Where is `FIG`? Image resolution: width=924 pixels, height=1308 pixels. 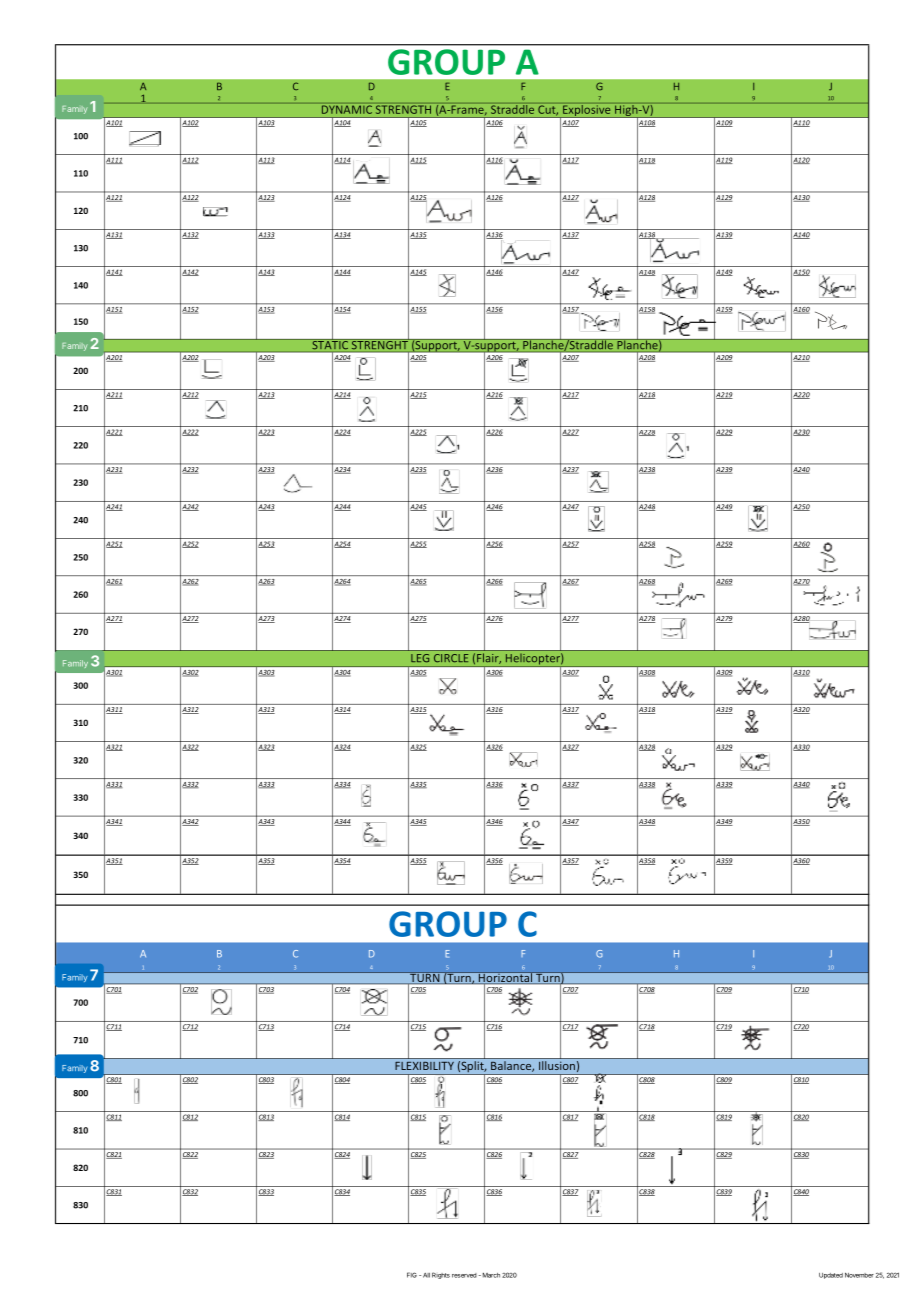 FIG is located at coordinates (412, 1275).
